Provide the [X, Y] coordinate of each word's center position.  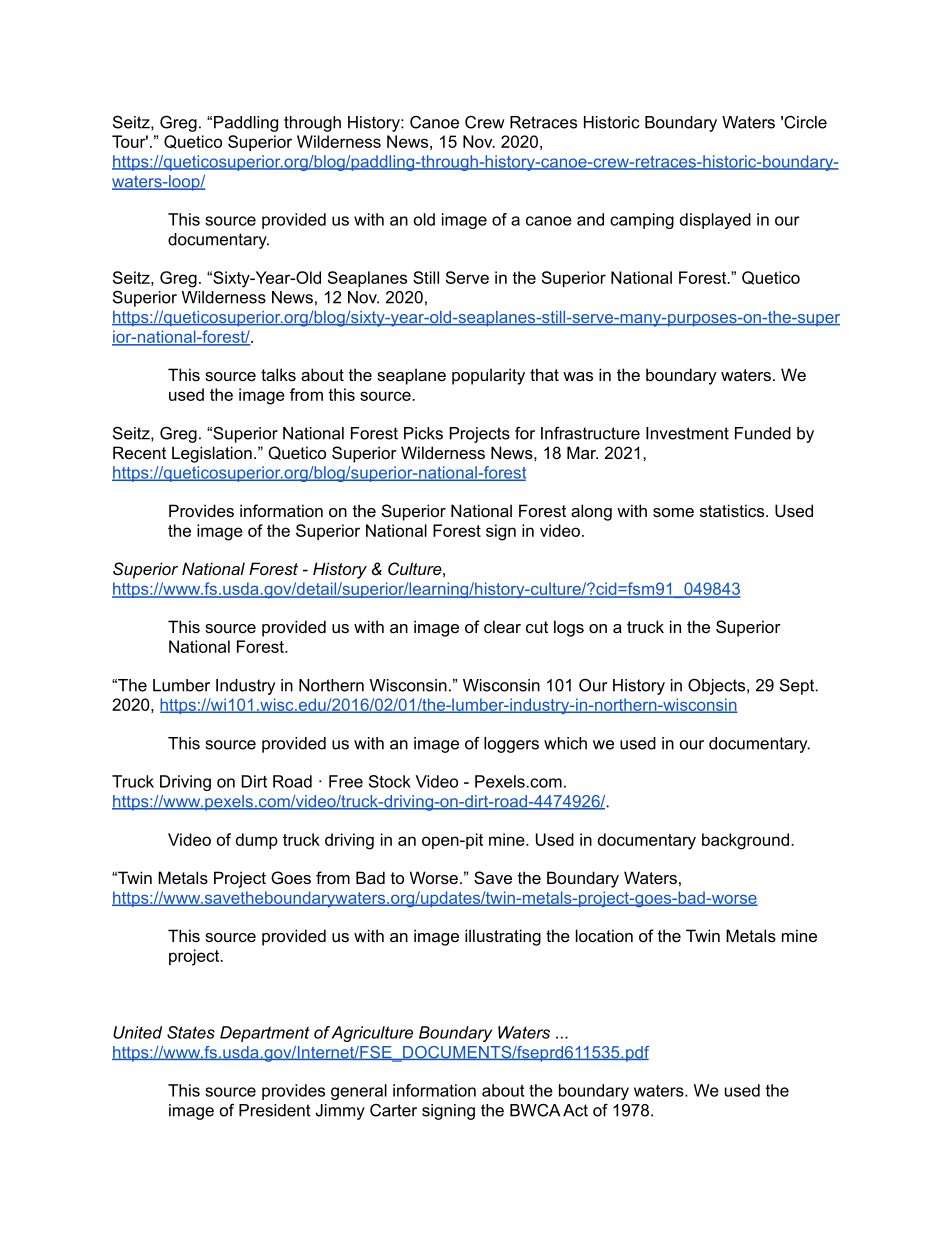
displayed [715, 221]
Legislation [212, 454]
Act [575, 1110]
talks [278, 374]
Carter [393, 1110]
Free [346, 781]
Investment [687, 433]
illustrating [503, 937]
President [275, 1110]
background [745, 841]
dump [257, 841]
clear [502, 626]
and [590, 219]
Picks [423, 433]
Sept [798, 686]
